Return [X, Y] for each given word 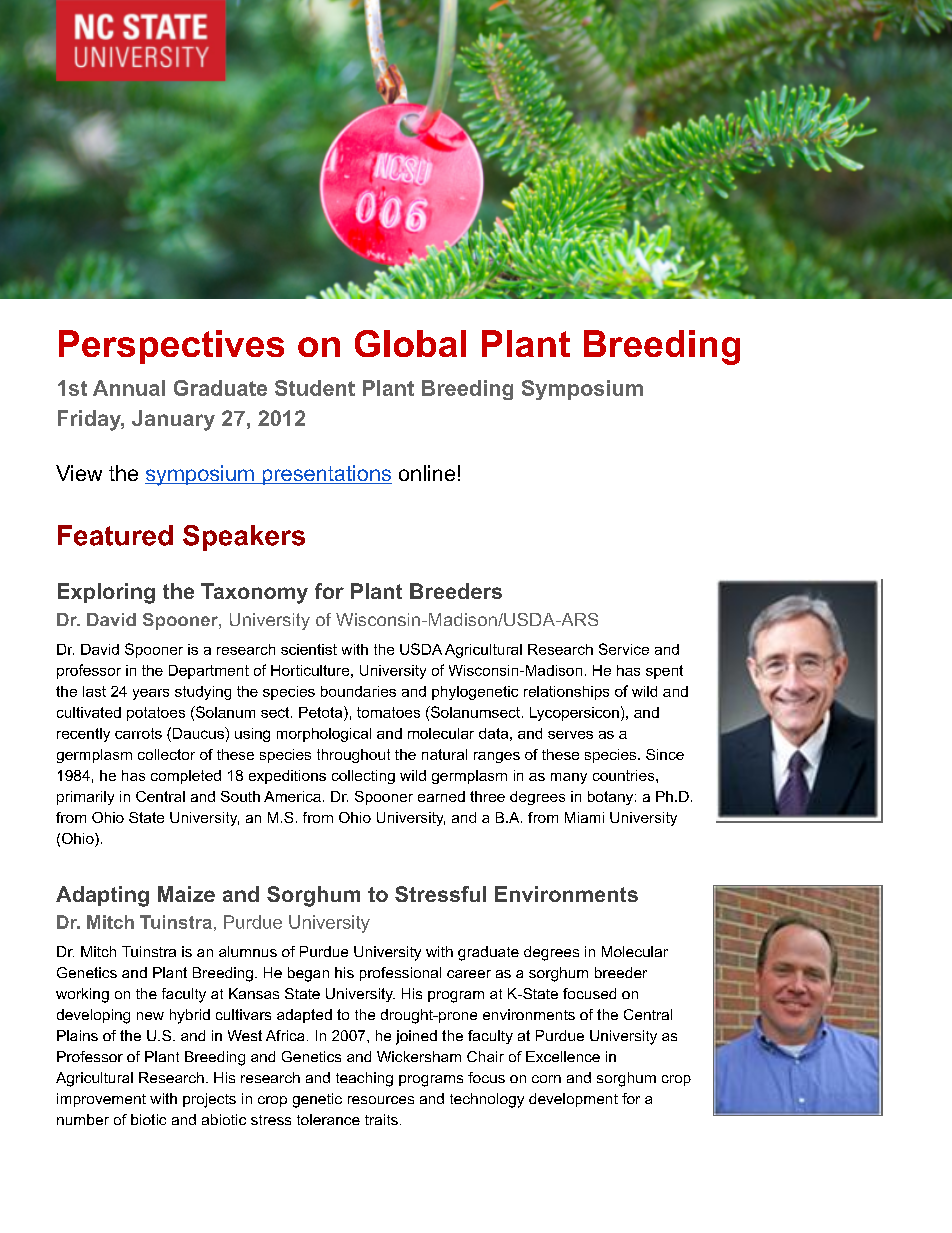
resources [381, 1100]
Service [624, 649]
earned [441, 796]
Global [410, 343]
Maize [186, 894]
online [427, 473]
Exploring [106, 593]
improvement [101, 1100]
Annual [129, 388]
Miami [584, 817]
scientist [309, 649]
